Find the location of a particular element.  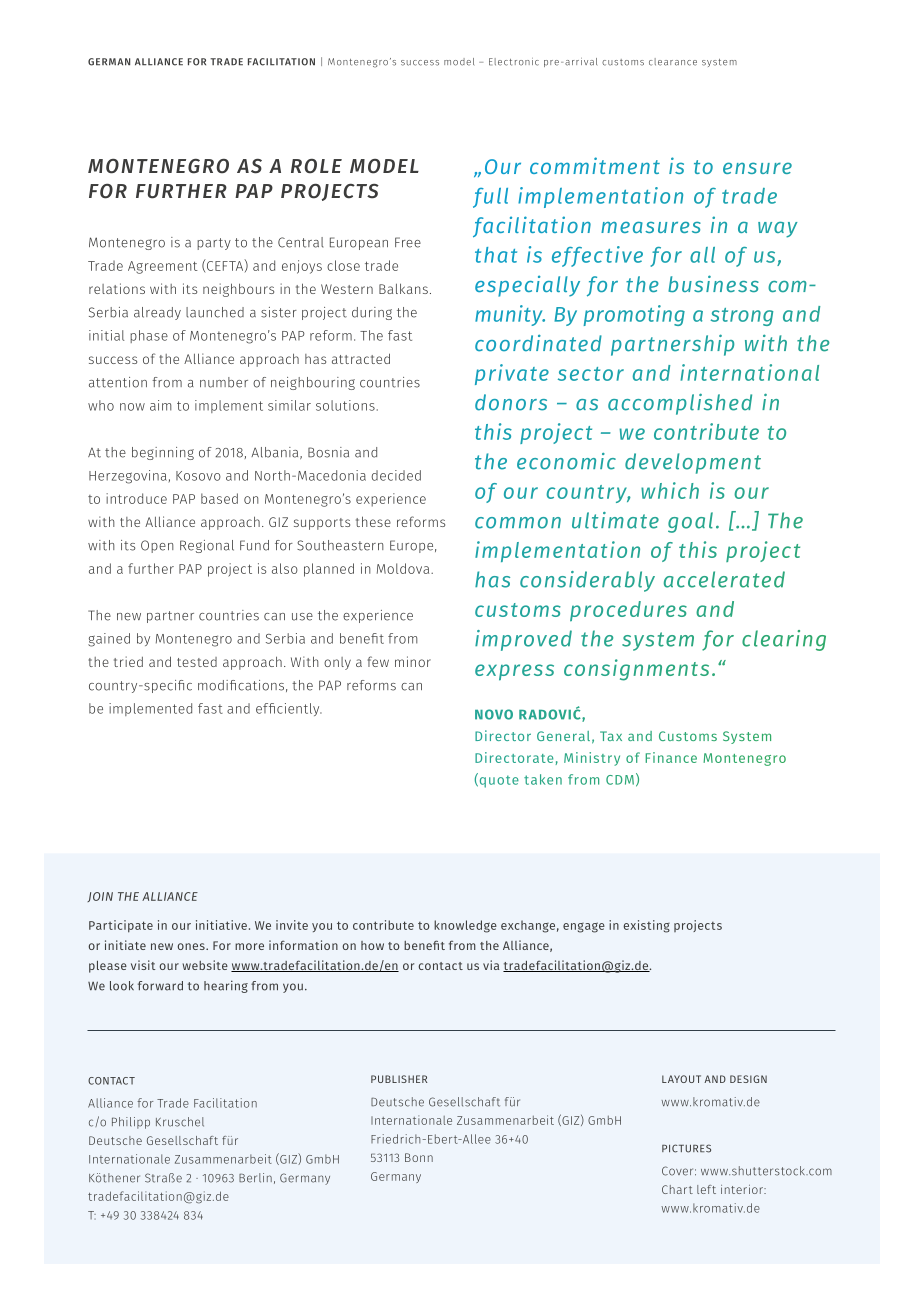

knowledge is located at coordinates (465, 926).
